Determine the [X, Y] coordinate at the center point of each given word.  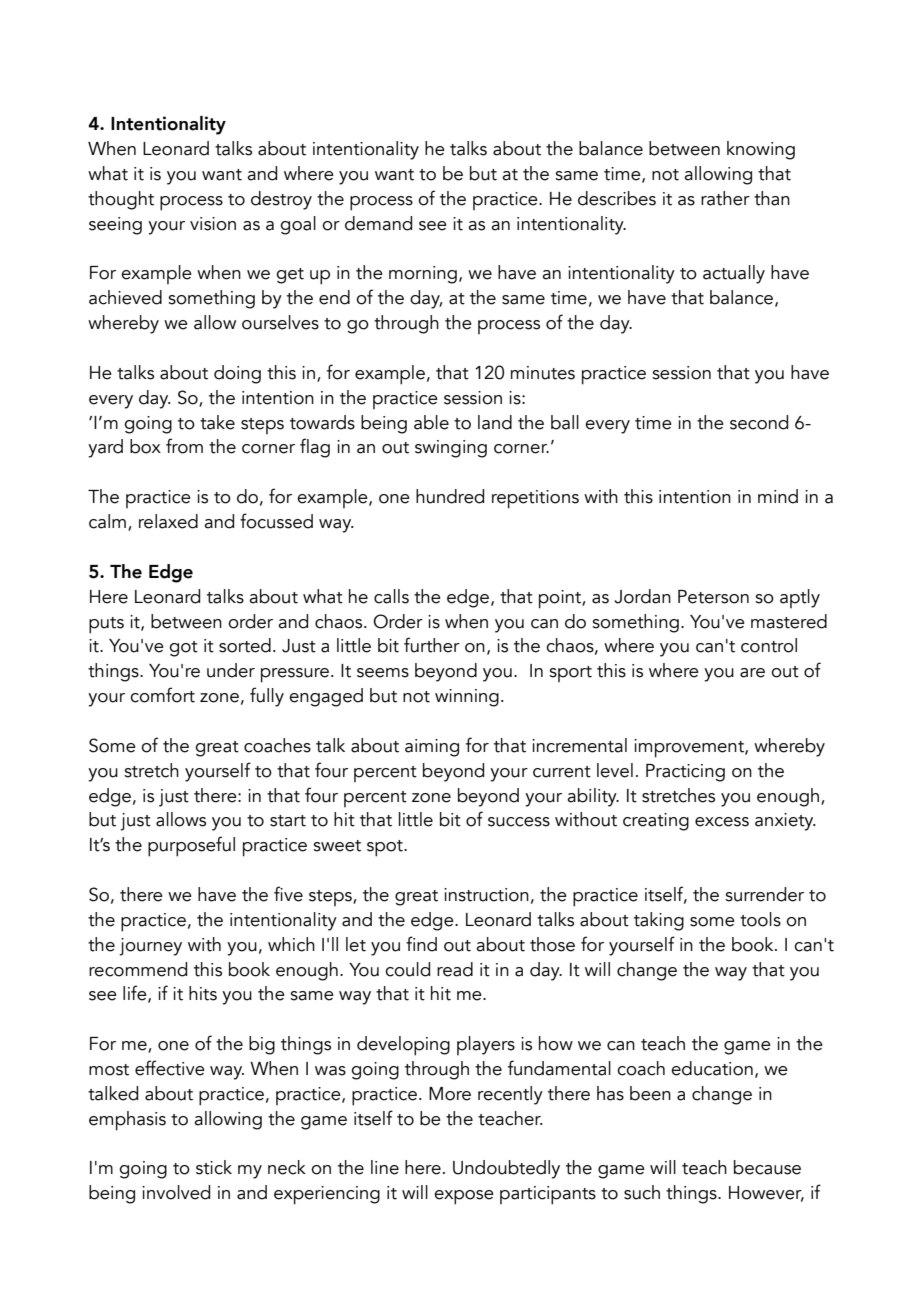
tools [760, 919]
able [431, 422]
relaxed [168, 521]
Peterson [713, 597]
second [759, 422]
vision [213, 224]
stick [214, 1167]
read [455, 969]
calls [391, 596]
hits [203, 993]
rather [725, 198]
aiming [432, 748]
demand [378, 223]
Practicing [685, 773]
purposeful [191, 846]
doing [237, 374]
